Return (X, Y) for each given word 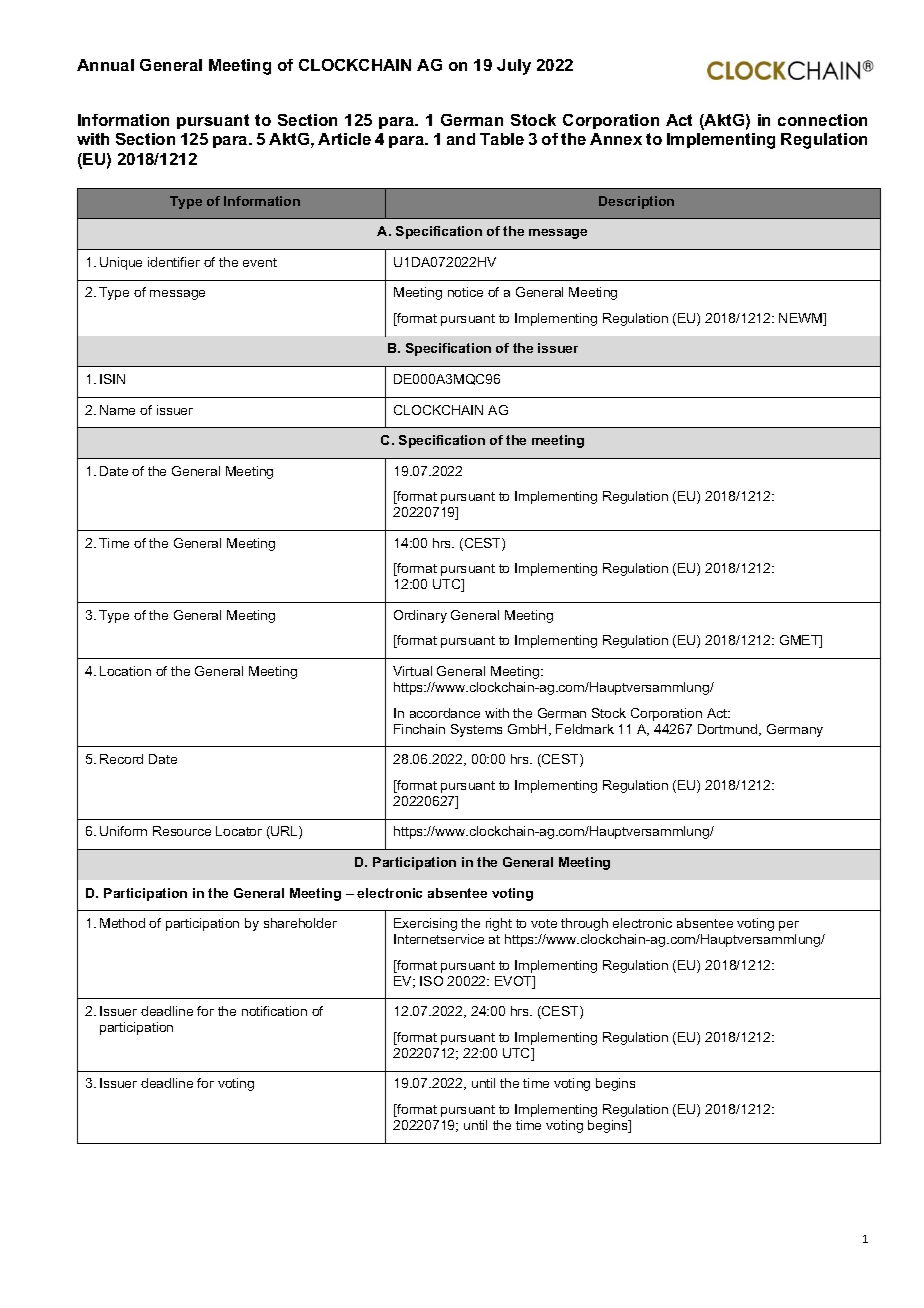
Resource (182, 831)
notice (465, 292)
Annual (105, 65)
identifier (174, 262)
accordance (445, 713)
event (260, 262)
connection (822, 120)
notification (274, 1011)
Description (636, 202)
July (514, 67)
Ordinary (420, 616)
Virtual (412, 671)
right (499, 924)
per (789, 926)
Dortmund (729, 730)
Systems (476, 730)
